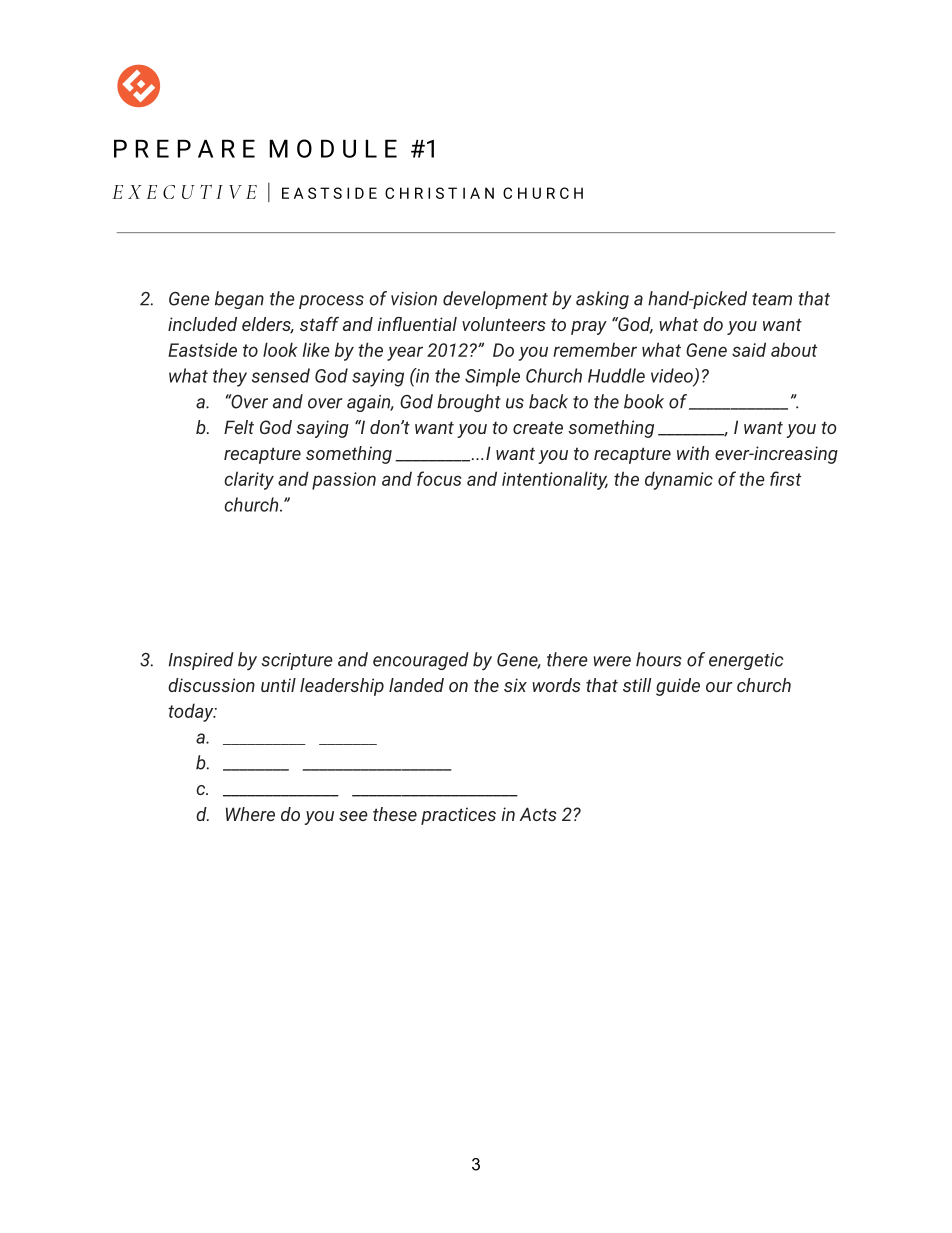  I want to click on Acts, so click(538, 814).
